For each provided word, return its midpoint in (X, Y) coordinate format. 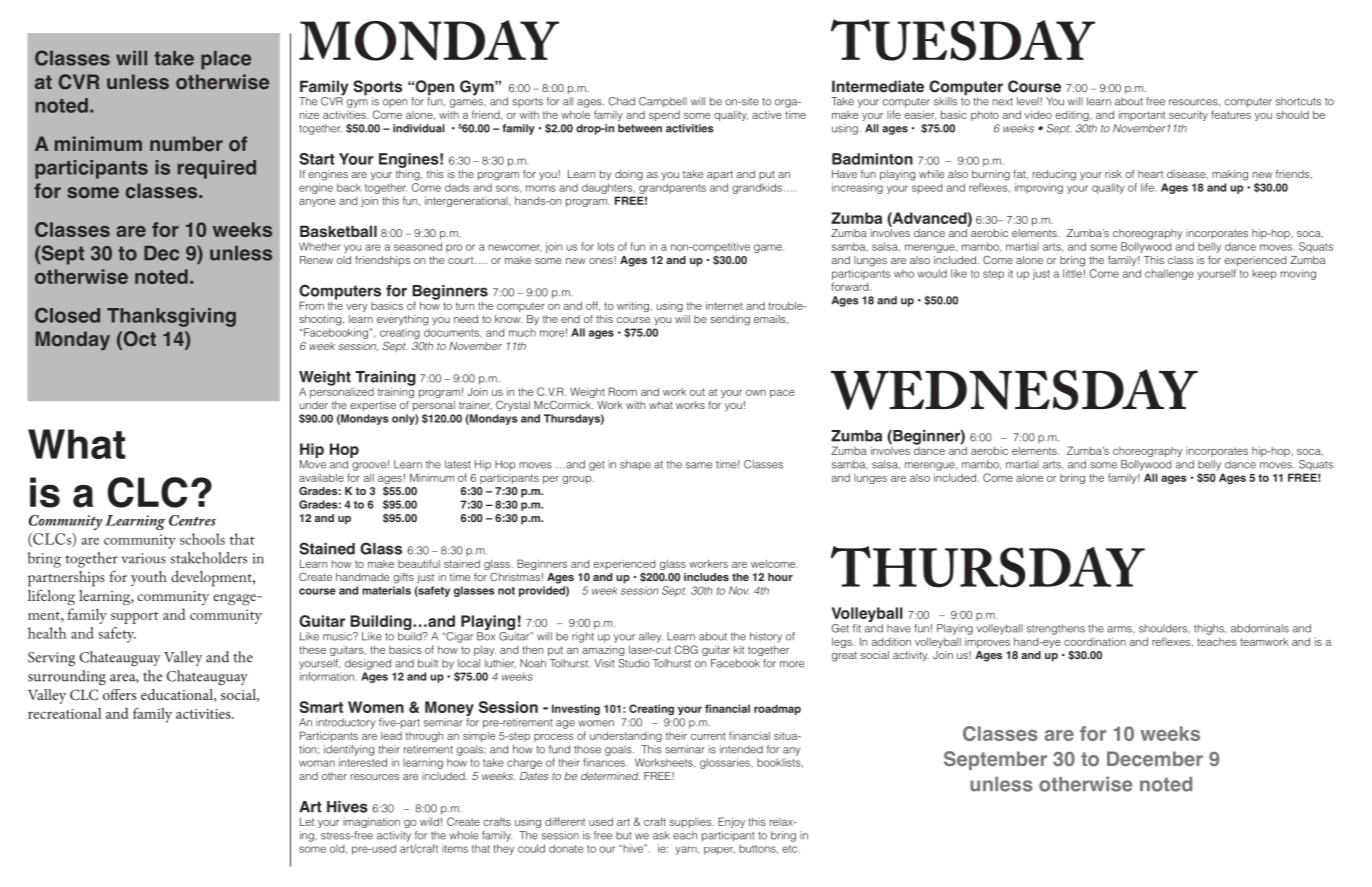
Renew (316, 260)
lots (606, 246)
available (321, 478)
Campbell (663, 102)
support (135, 618)
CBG (686, 649)
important (1142, 116)
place (226, 60)
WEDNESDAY (1014, 389)
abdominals (1260, 628)
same (699, 465)
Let (307, 822)
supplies (692, 822)
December (1155, 758)
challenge (1169, 274)
